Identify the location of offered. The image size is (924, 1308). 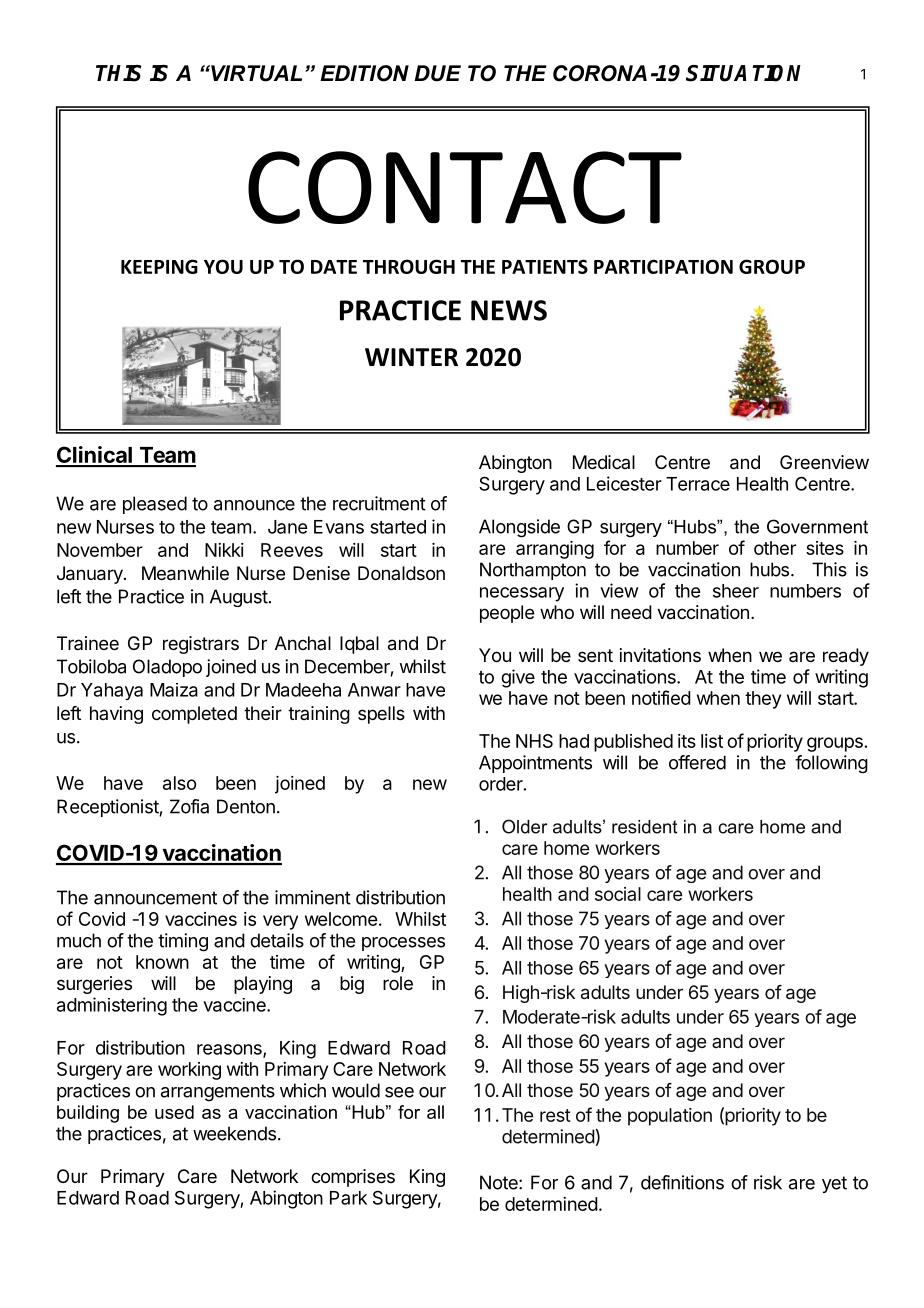
(697, 762).
